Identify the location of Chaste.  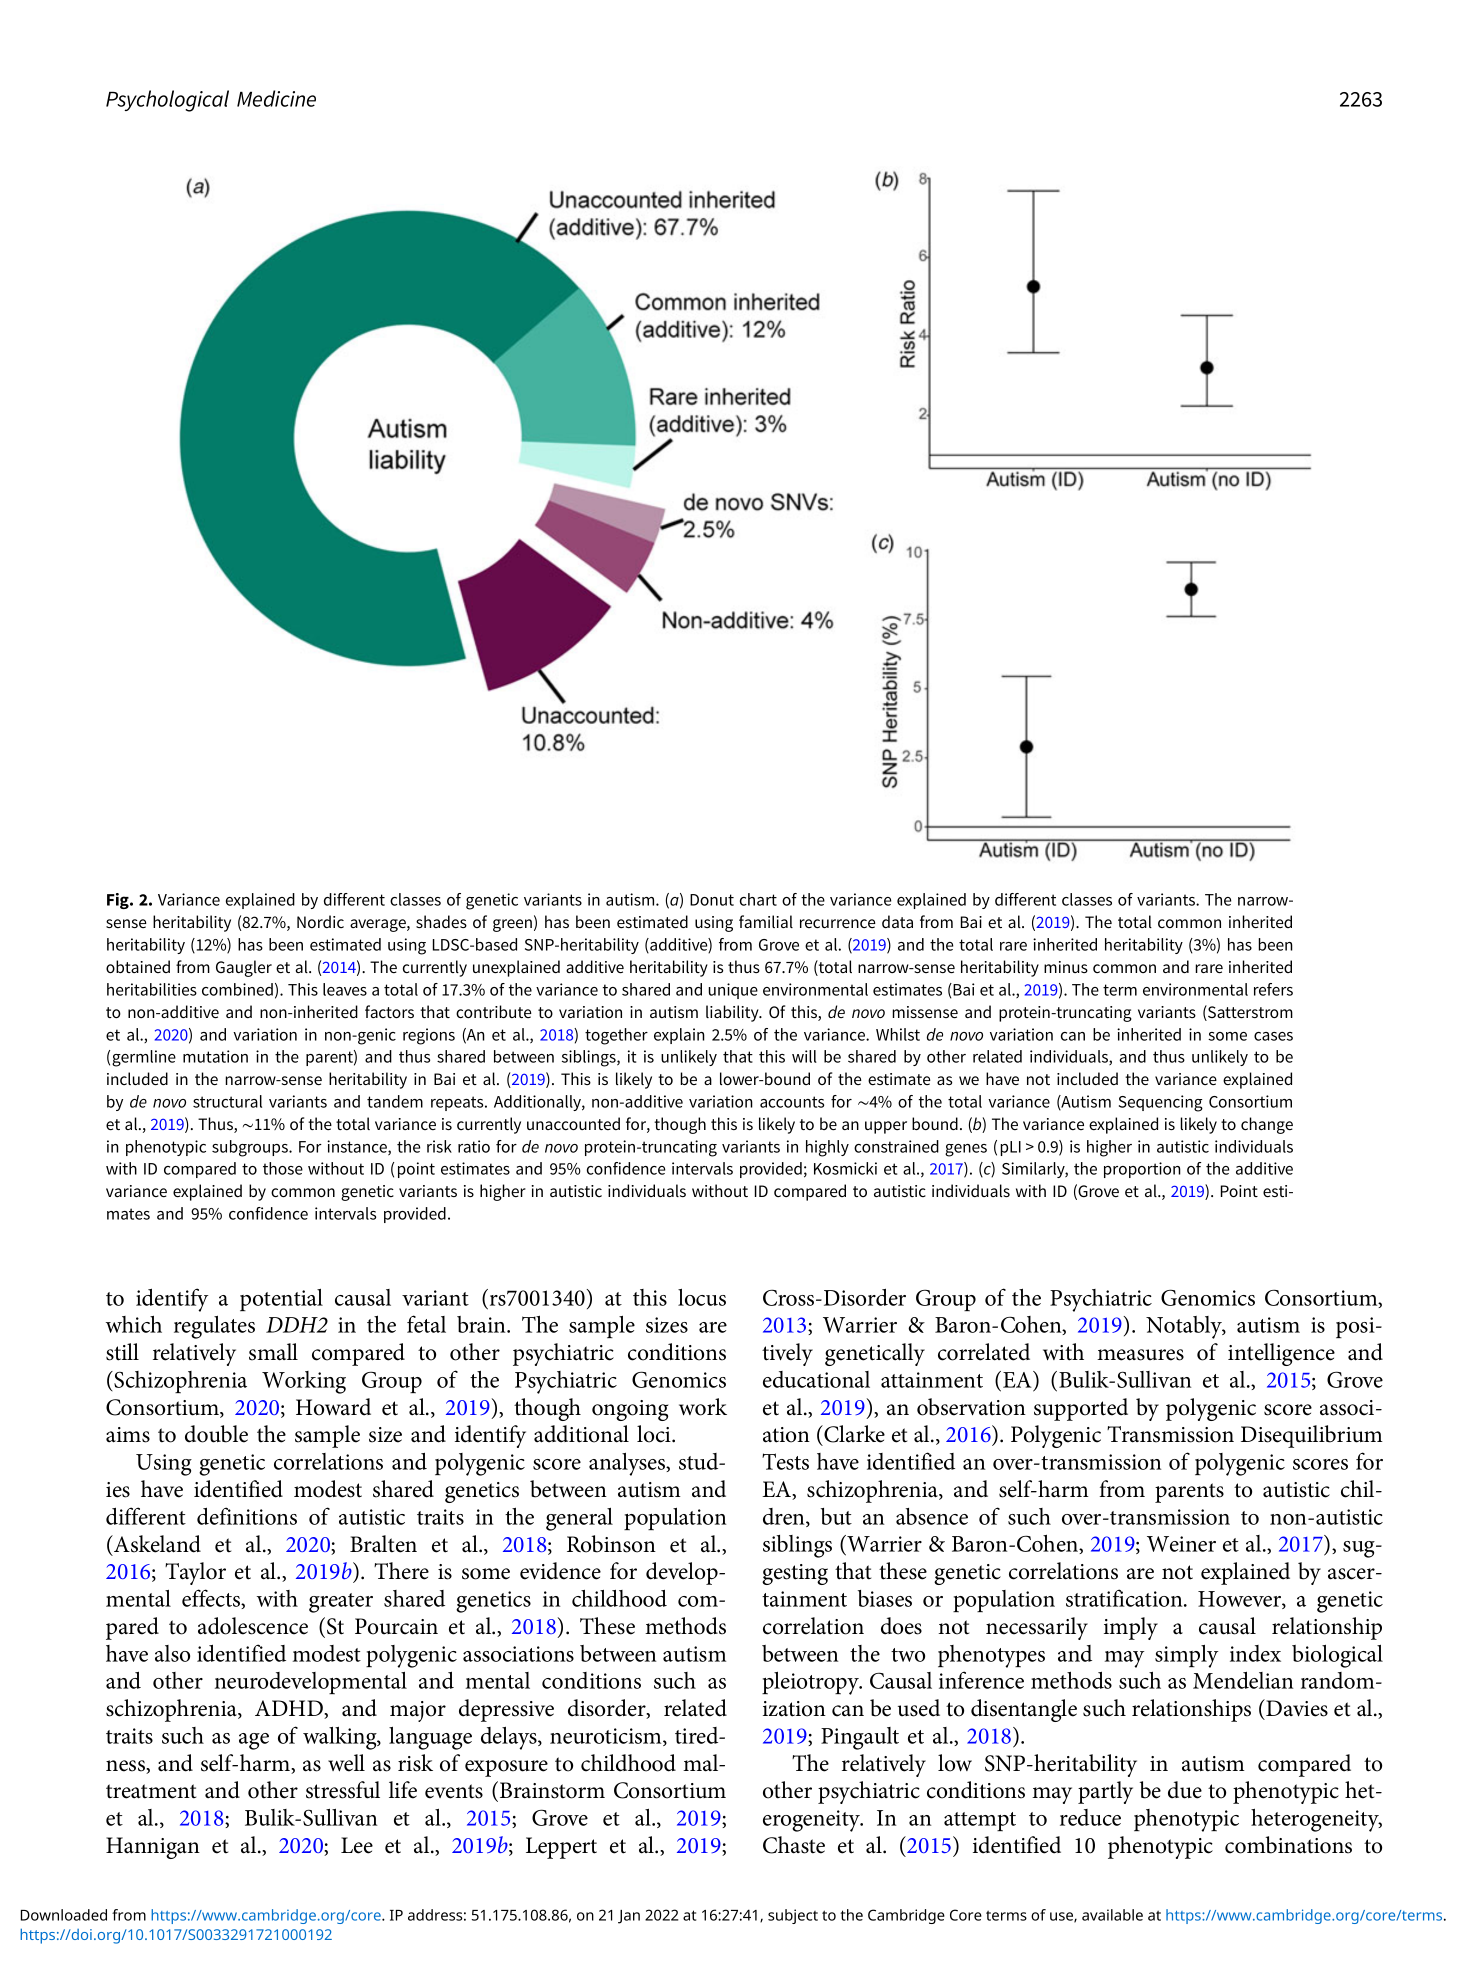
(794, 1845).
